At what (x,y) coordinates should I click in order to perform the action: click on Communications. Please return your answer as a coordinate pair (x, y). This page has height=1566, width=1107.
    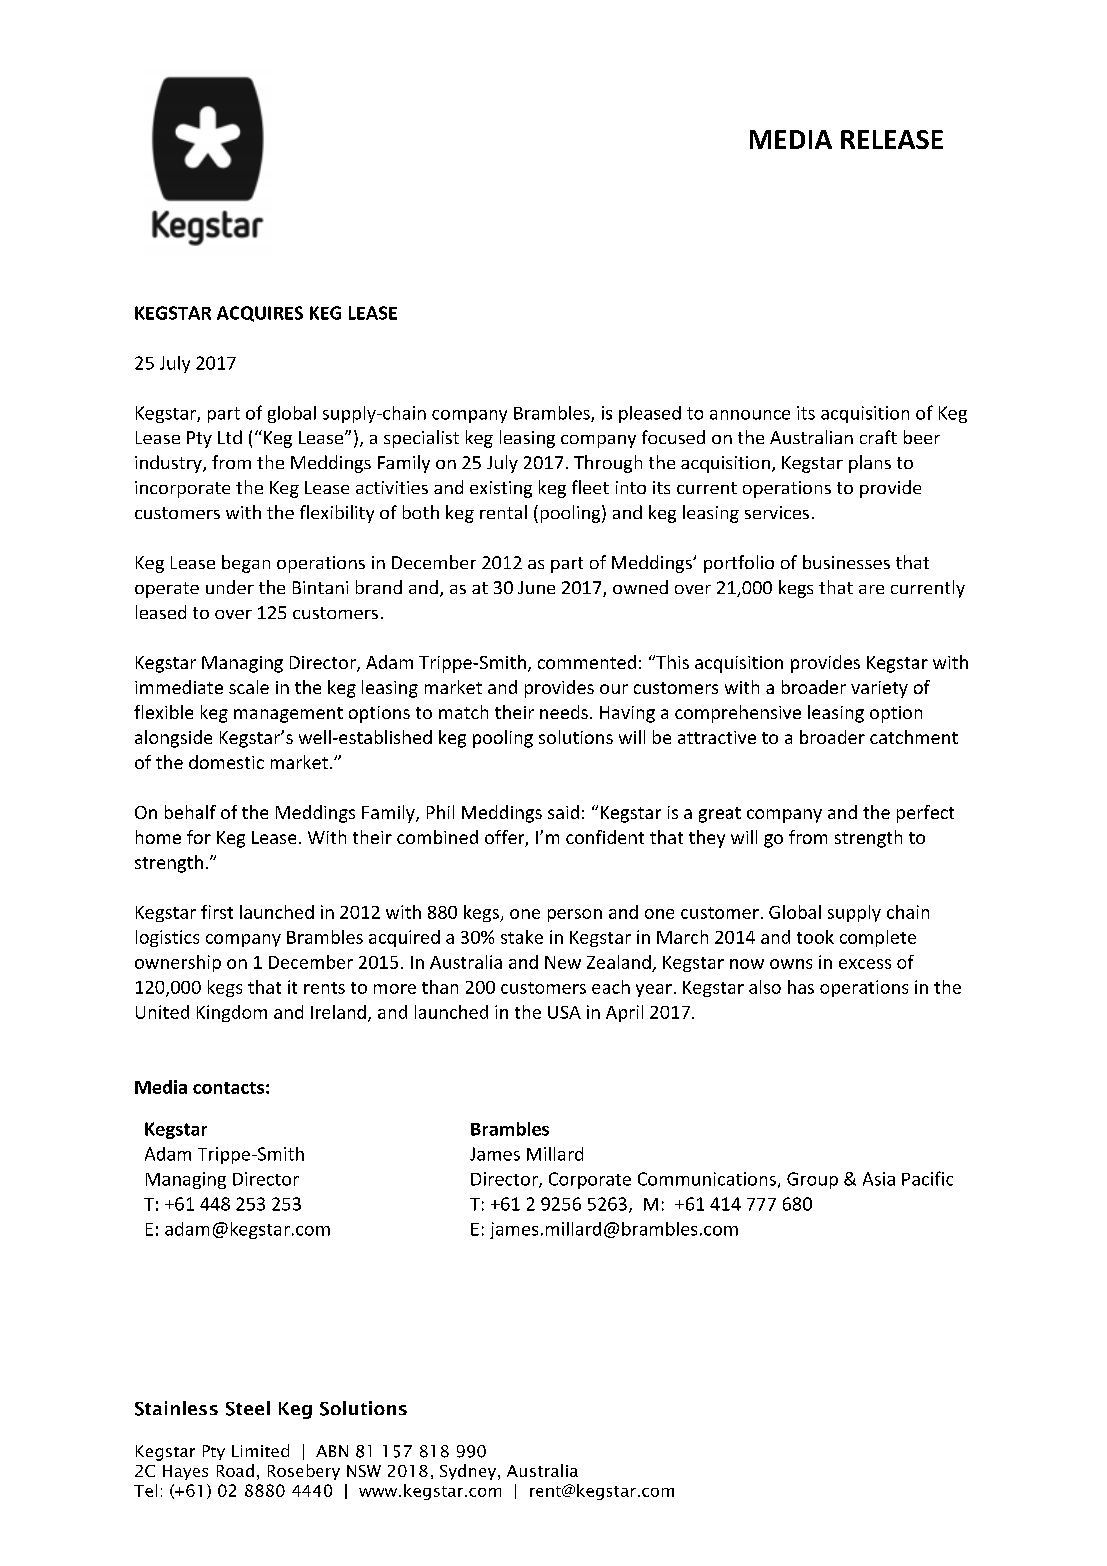
    Looking at the image, I should click on (707, 1179).
